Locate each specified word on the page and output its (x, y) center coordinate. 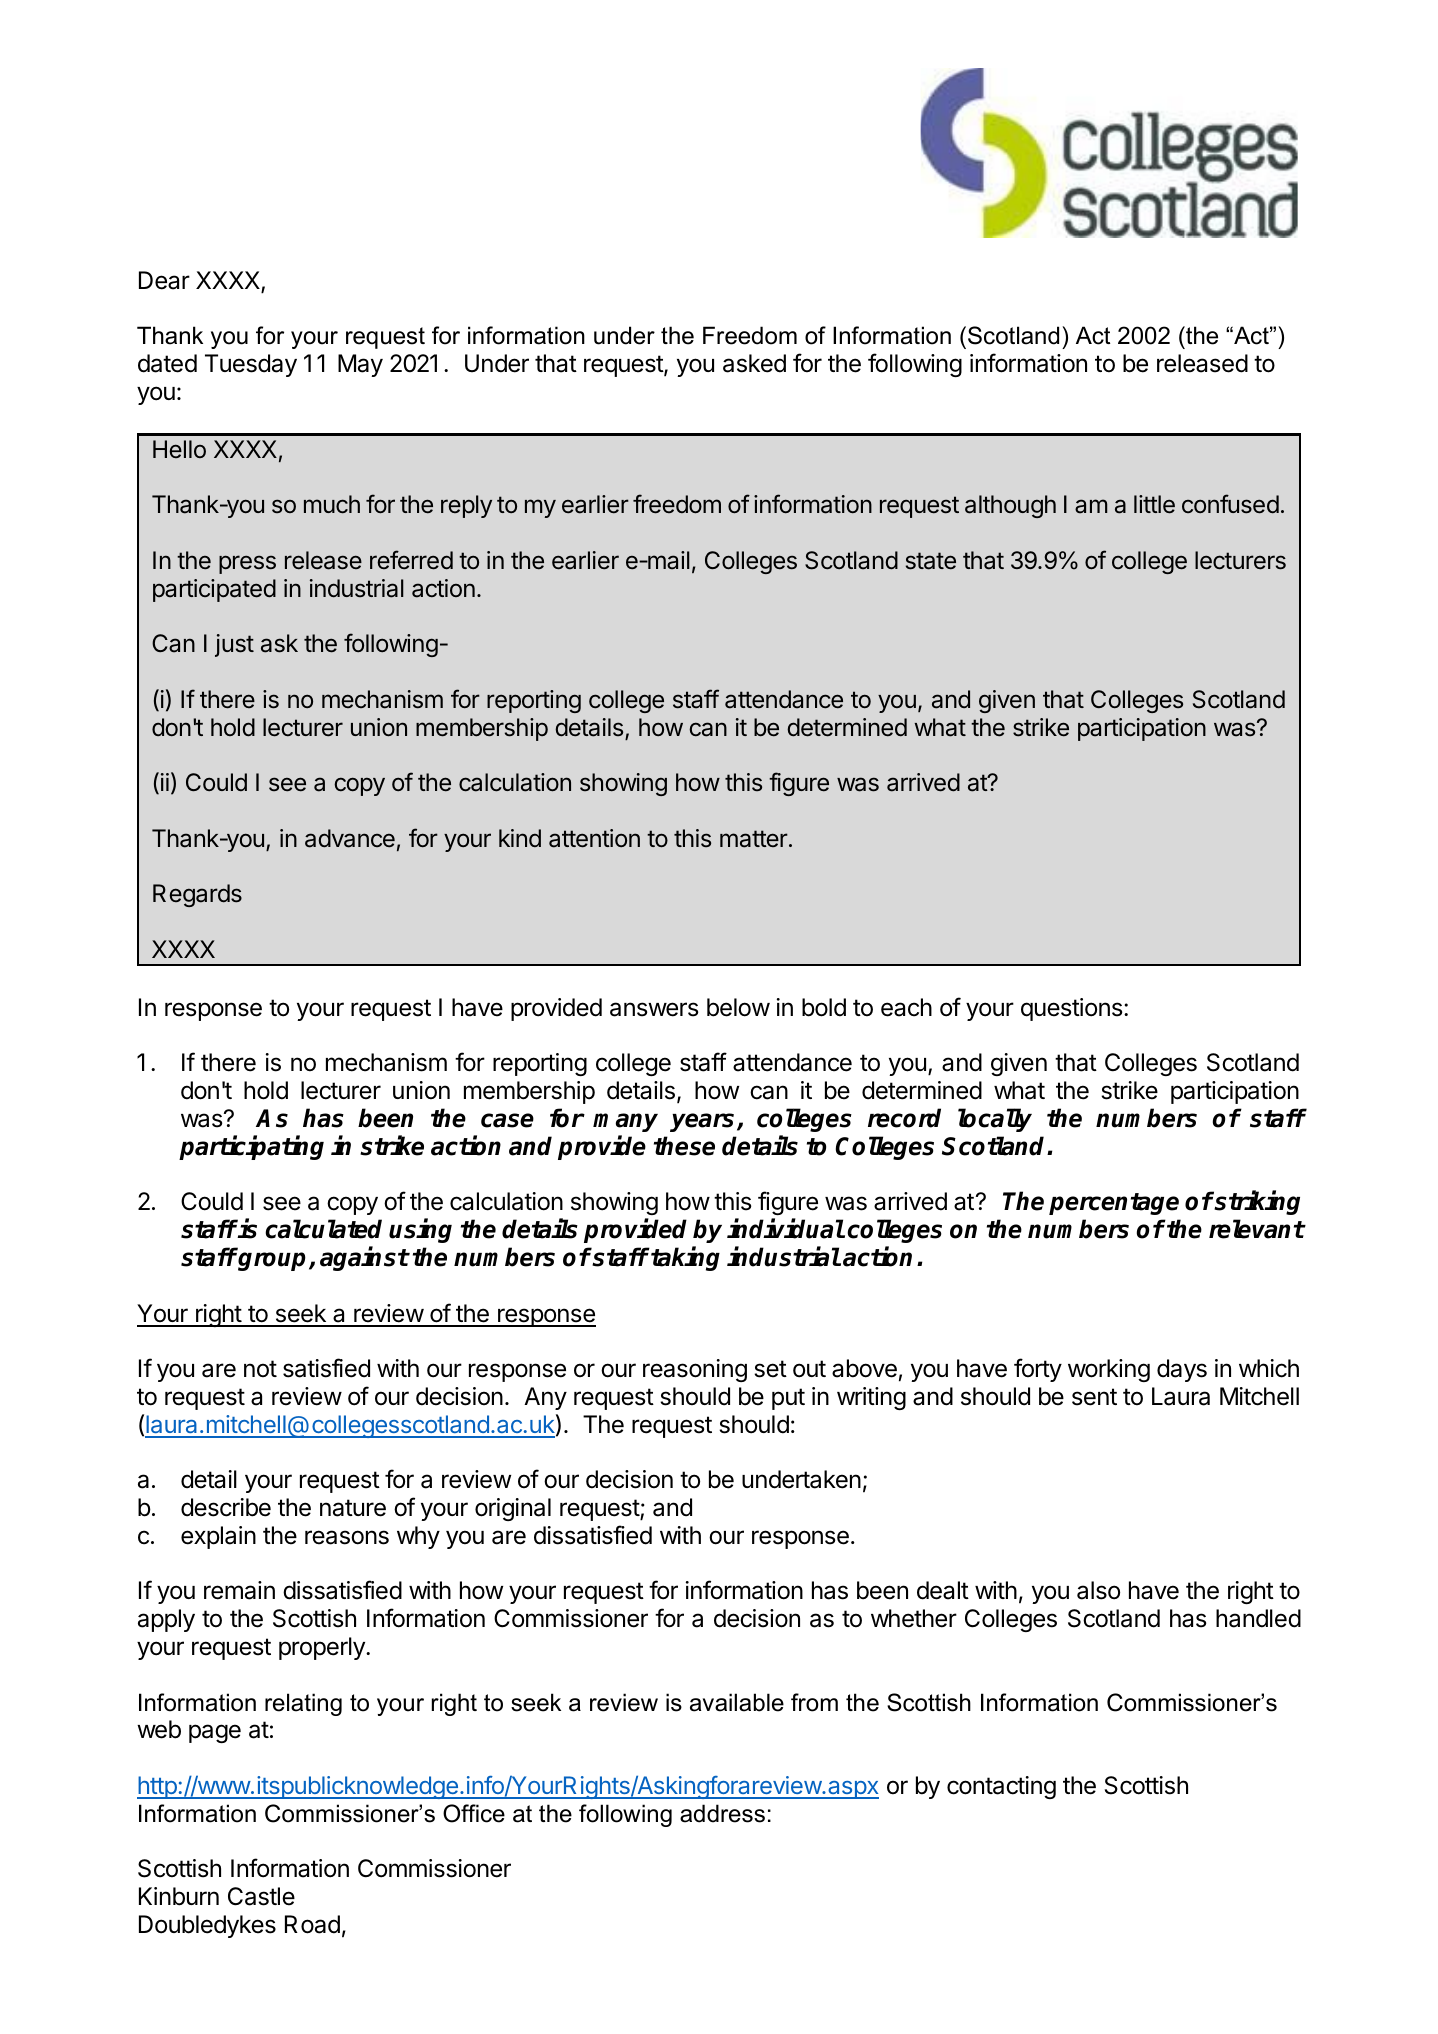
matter (754, 839)
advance (350, 838)
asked (754, 363)
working (1109, 1370)
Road (312, 1924)
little (1154, 504)
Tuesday (251, 365)
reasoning (695, 1370)
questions (1071, 1009)
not (260, 1369)
